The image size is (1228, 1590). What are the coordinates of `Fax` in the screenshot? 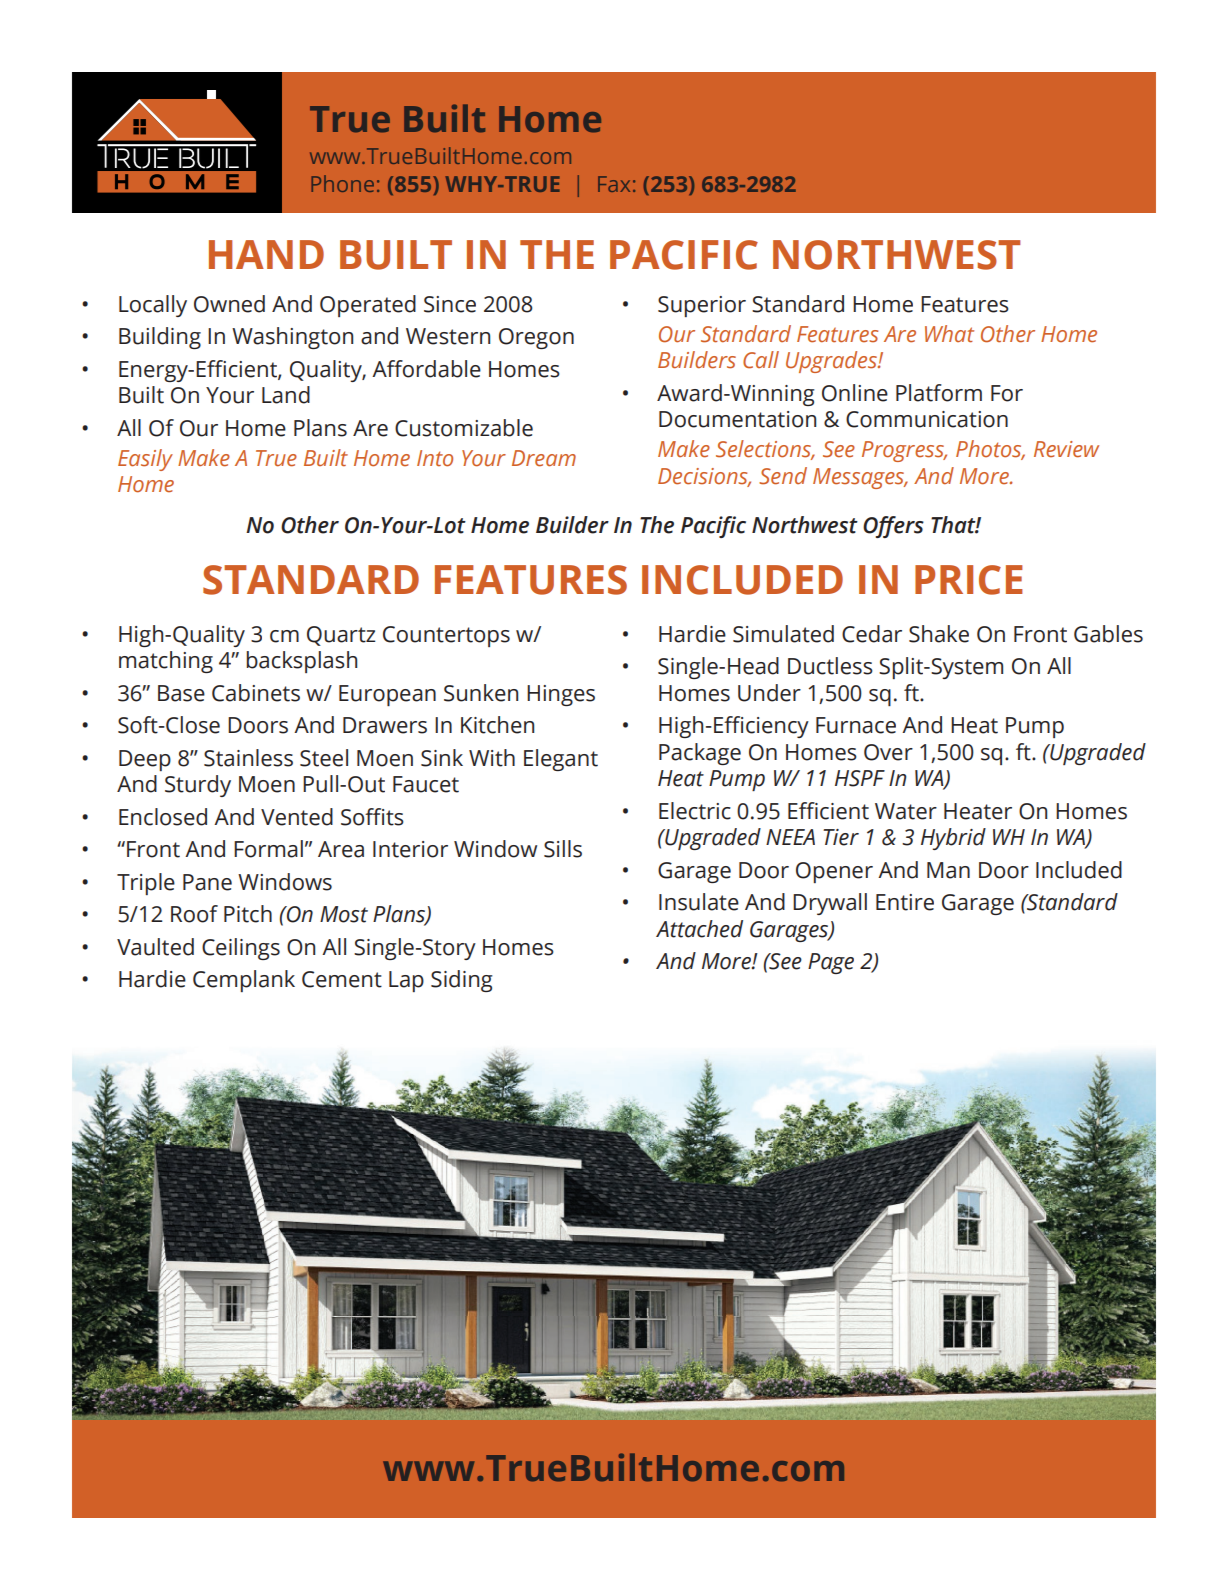 It's located at (614, 184).
